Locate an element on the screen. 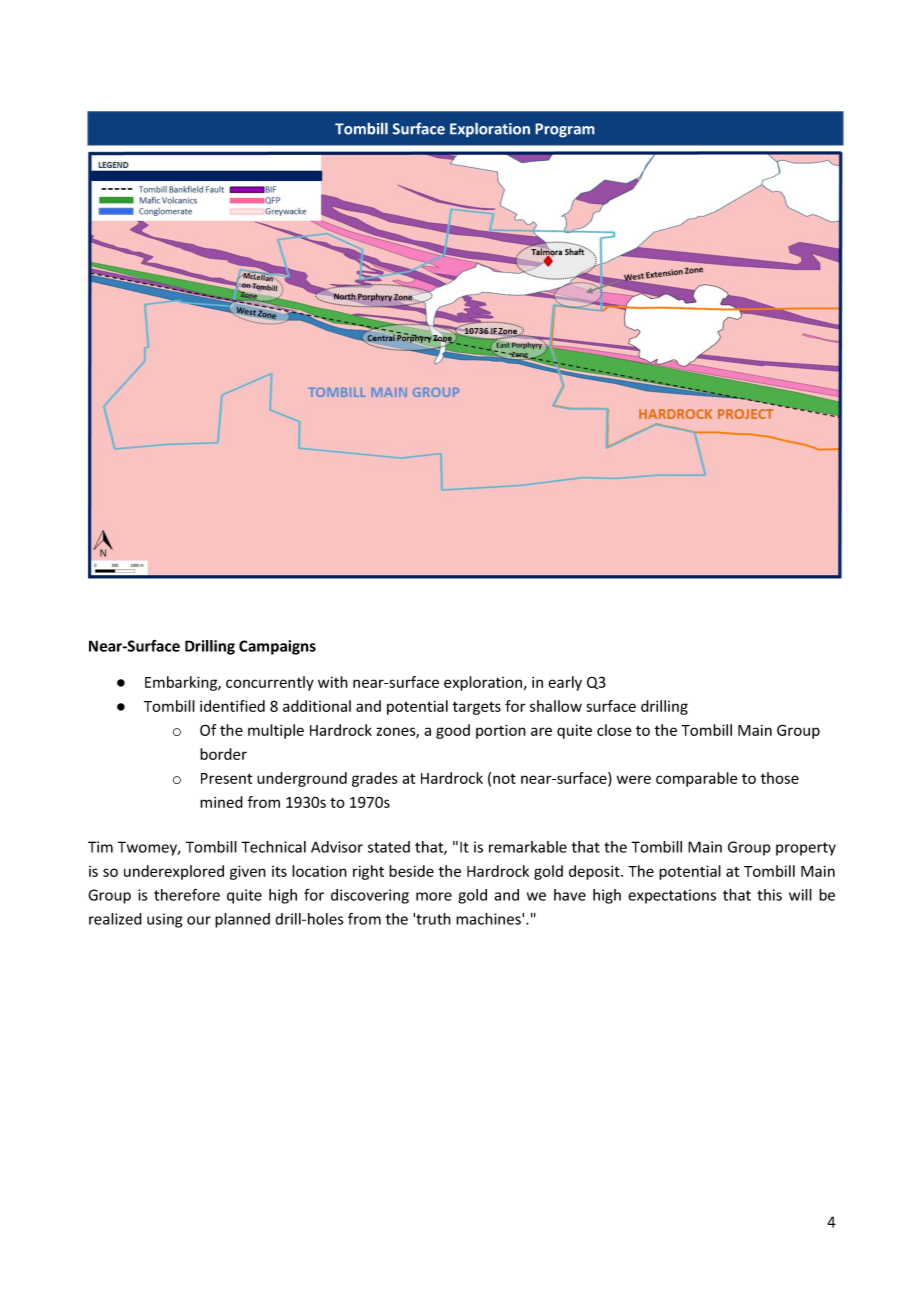  Program is located at coordinates (565, 130).
